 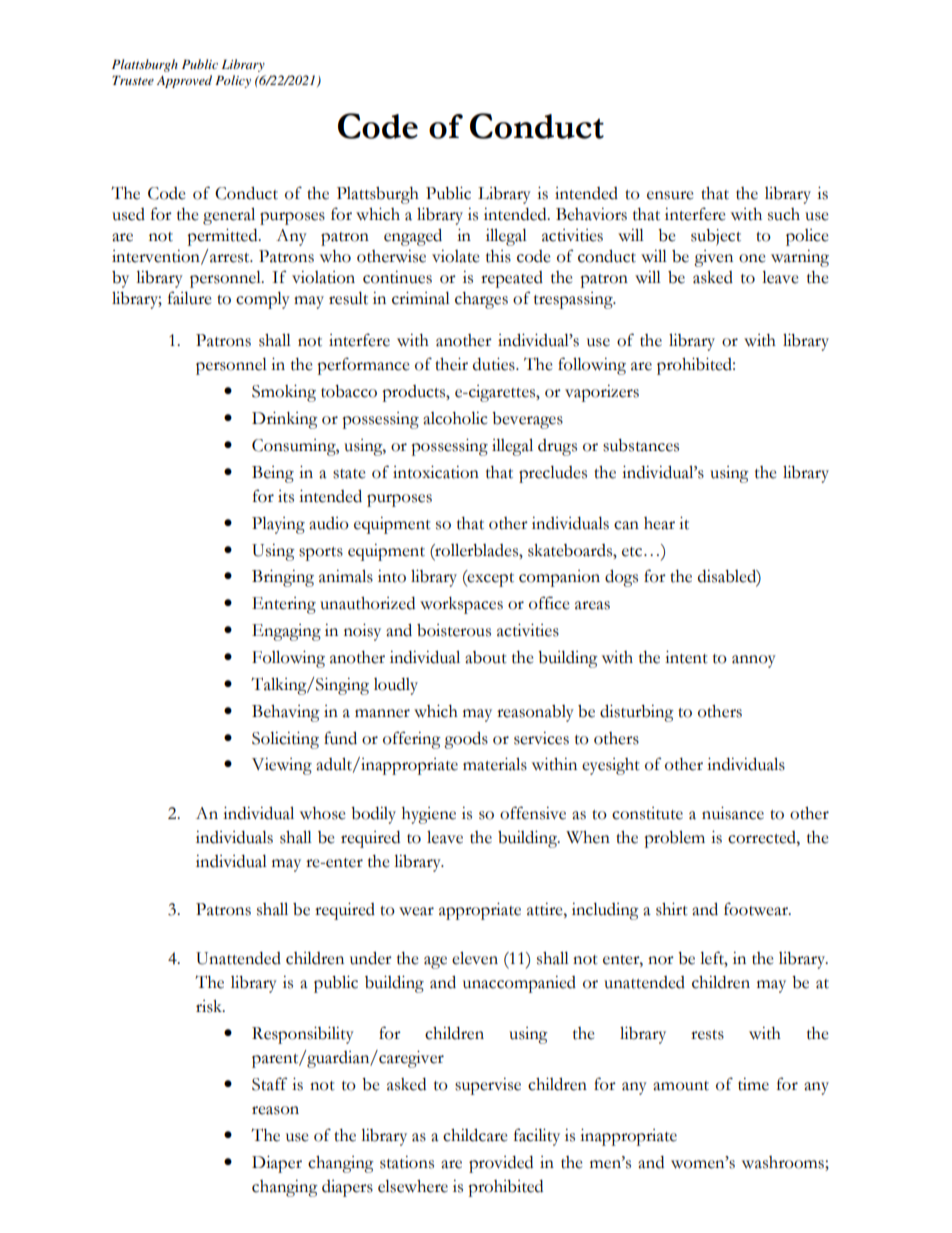 What do you see at coordinates (670, 195) in the screenshot?
I see `ensure` at bounding box center [670, 195].
